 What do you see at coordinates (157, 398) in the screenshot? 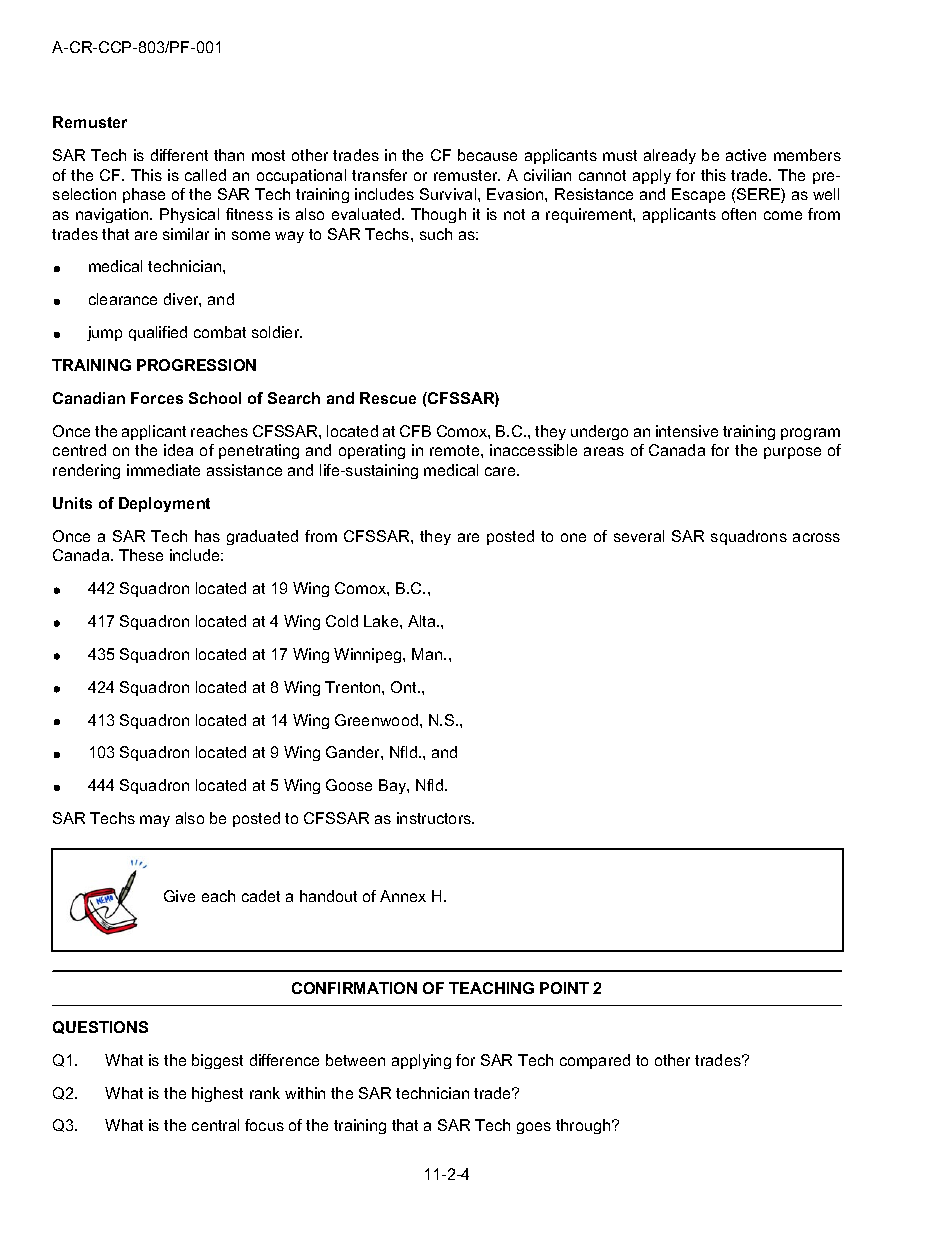
I see `Forces` at bounding box center [157, 398].
